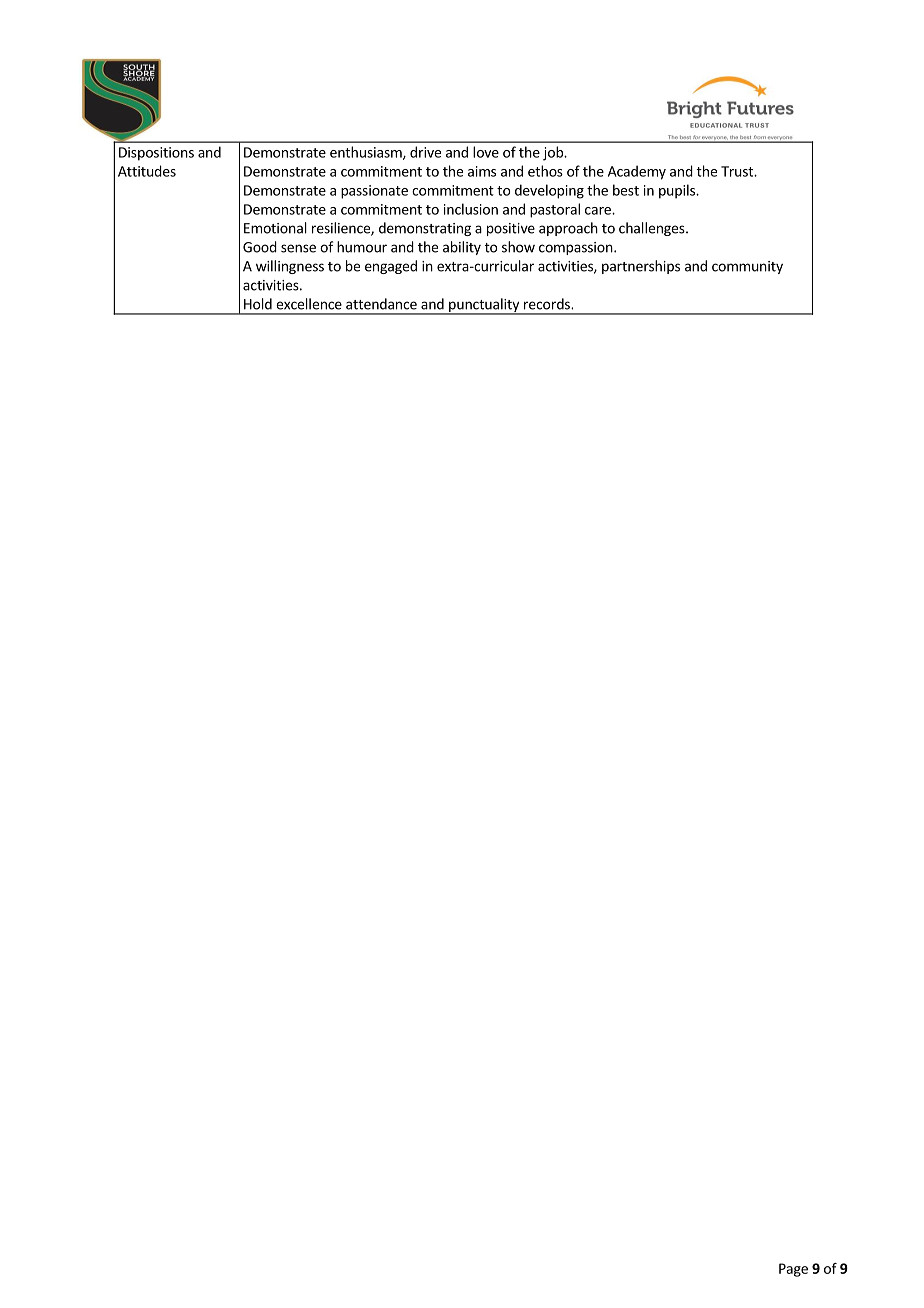  What do you see at coordinates (793, 1270) in the page?
I see `Page` at bounding box center [793, 1270].
